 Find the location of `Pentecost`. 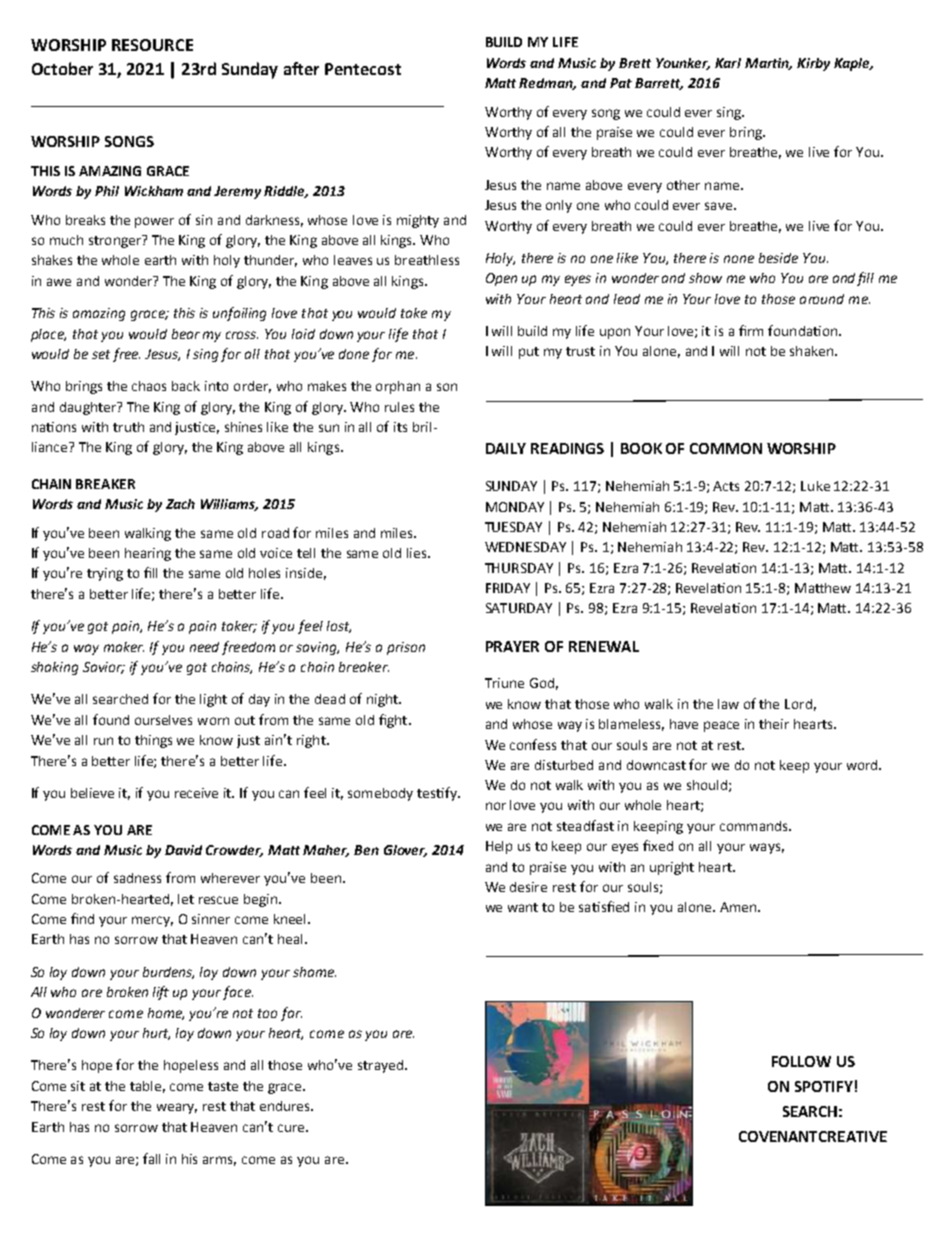

Pentecost is located at coordinates (363, 69).
